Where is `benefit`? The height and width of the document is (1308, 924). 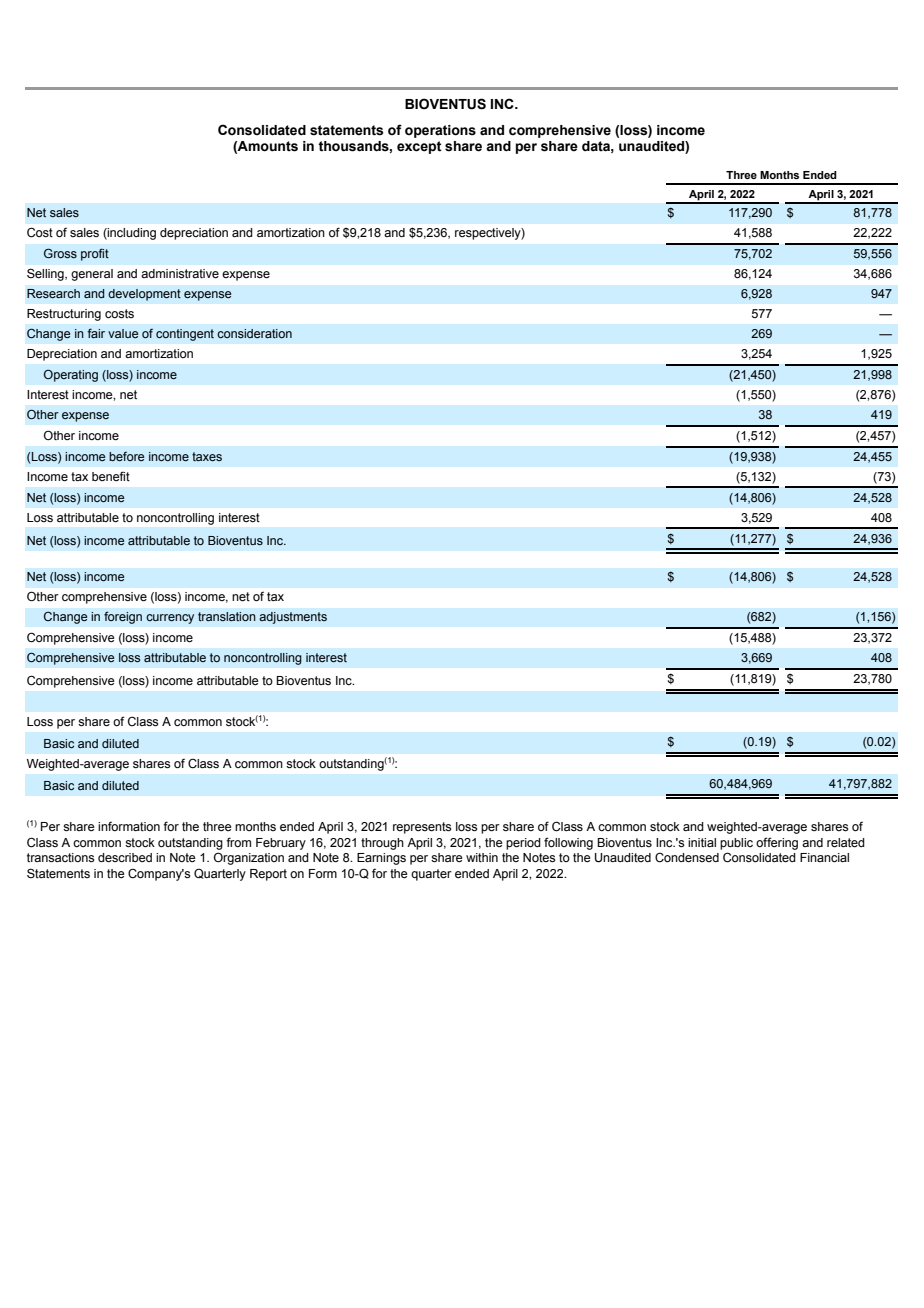 benefit is located at coordinates (111, 476).
